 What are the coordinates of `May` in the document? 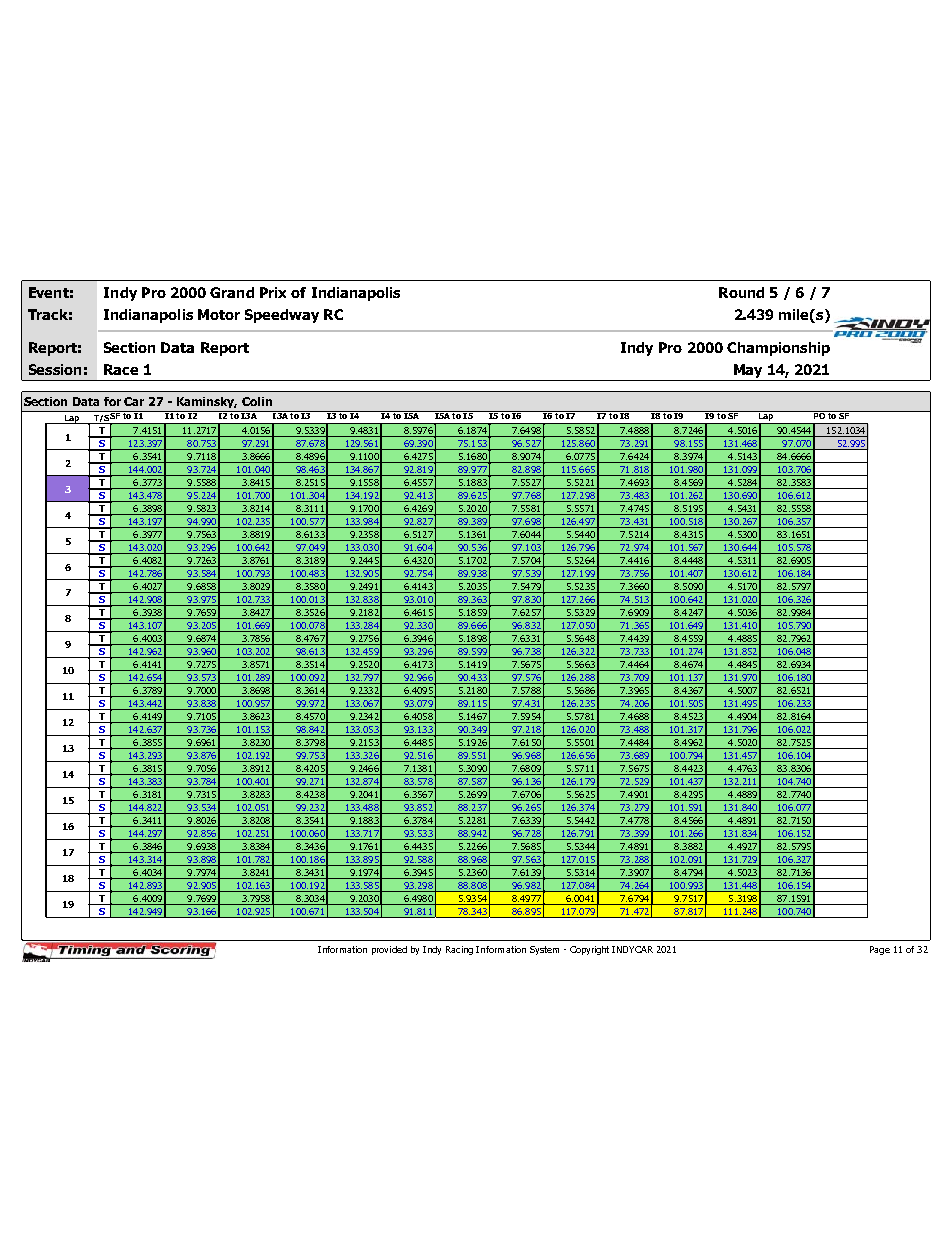 It's located at (748, 372).
